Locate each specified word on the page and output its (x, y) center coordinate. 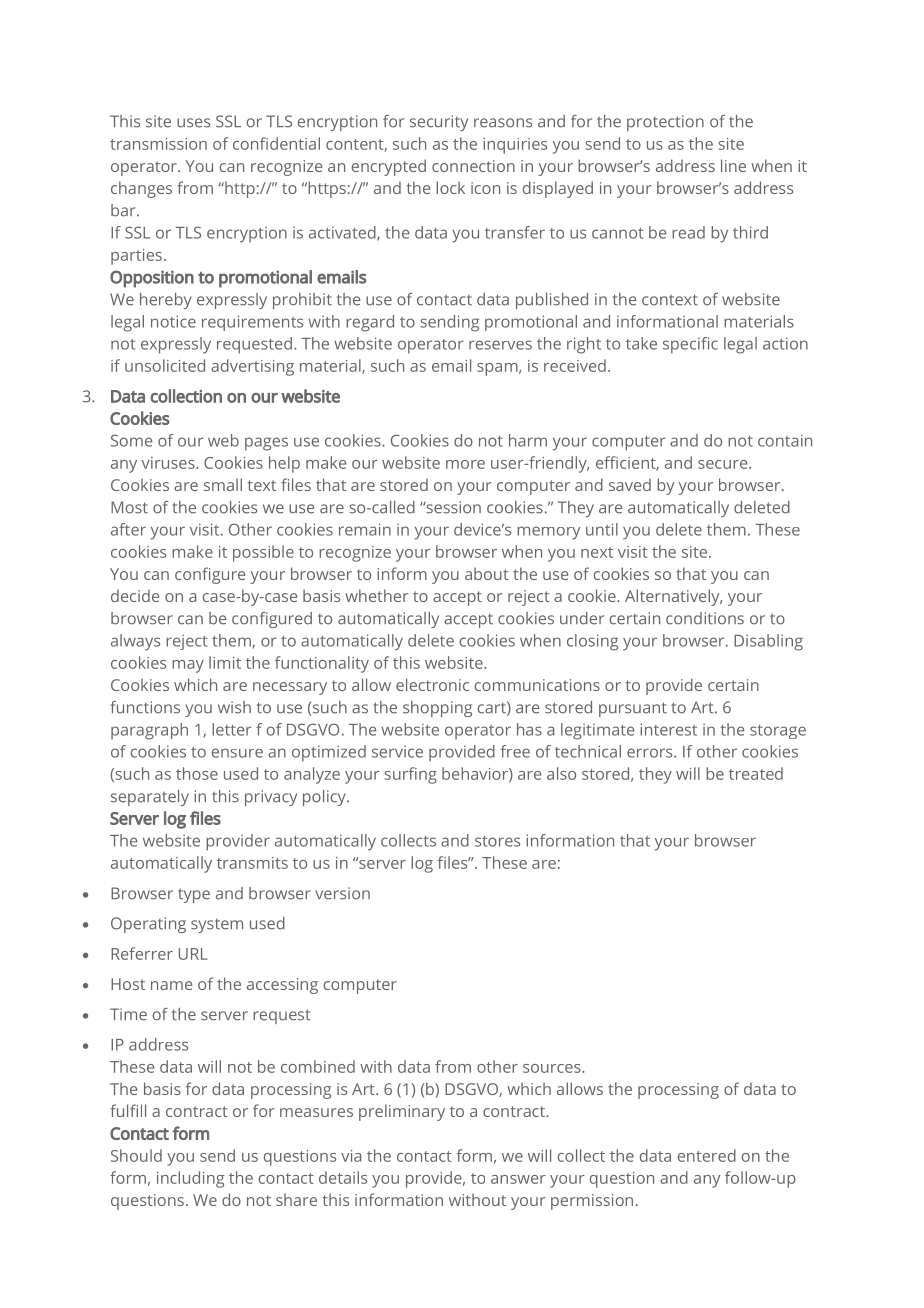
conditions (705, 618)
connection (473, 166)
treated (756, 773)
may (188, 666)
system (217, 926)
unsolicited (165, 365)
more (465, 464)
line (733, 165)
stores (497, 841)
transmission (158, 144)
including (190, 1179)
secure (724, 464)
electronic (432, 684)
